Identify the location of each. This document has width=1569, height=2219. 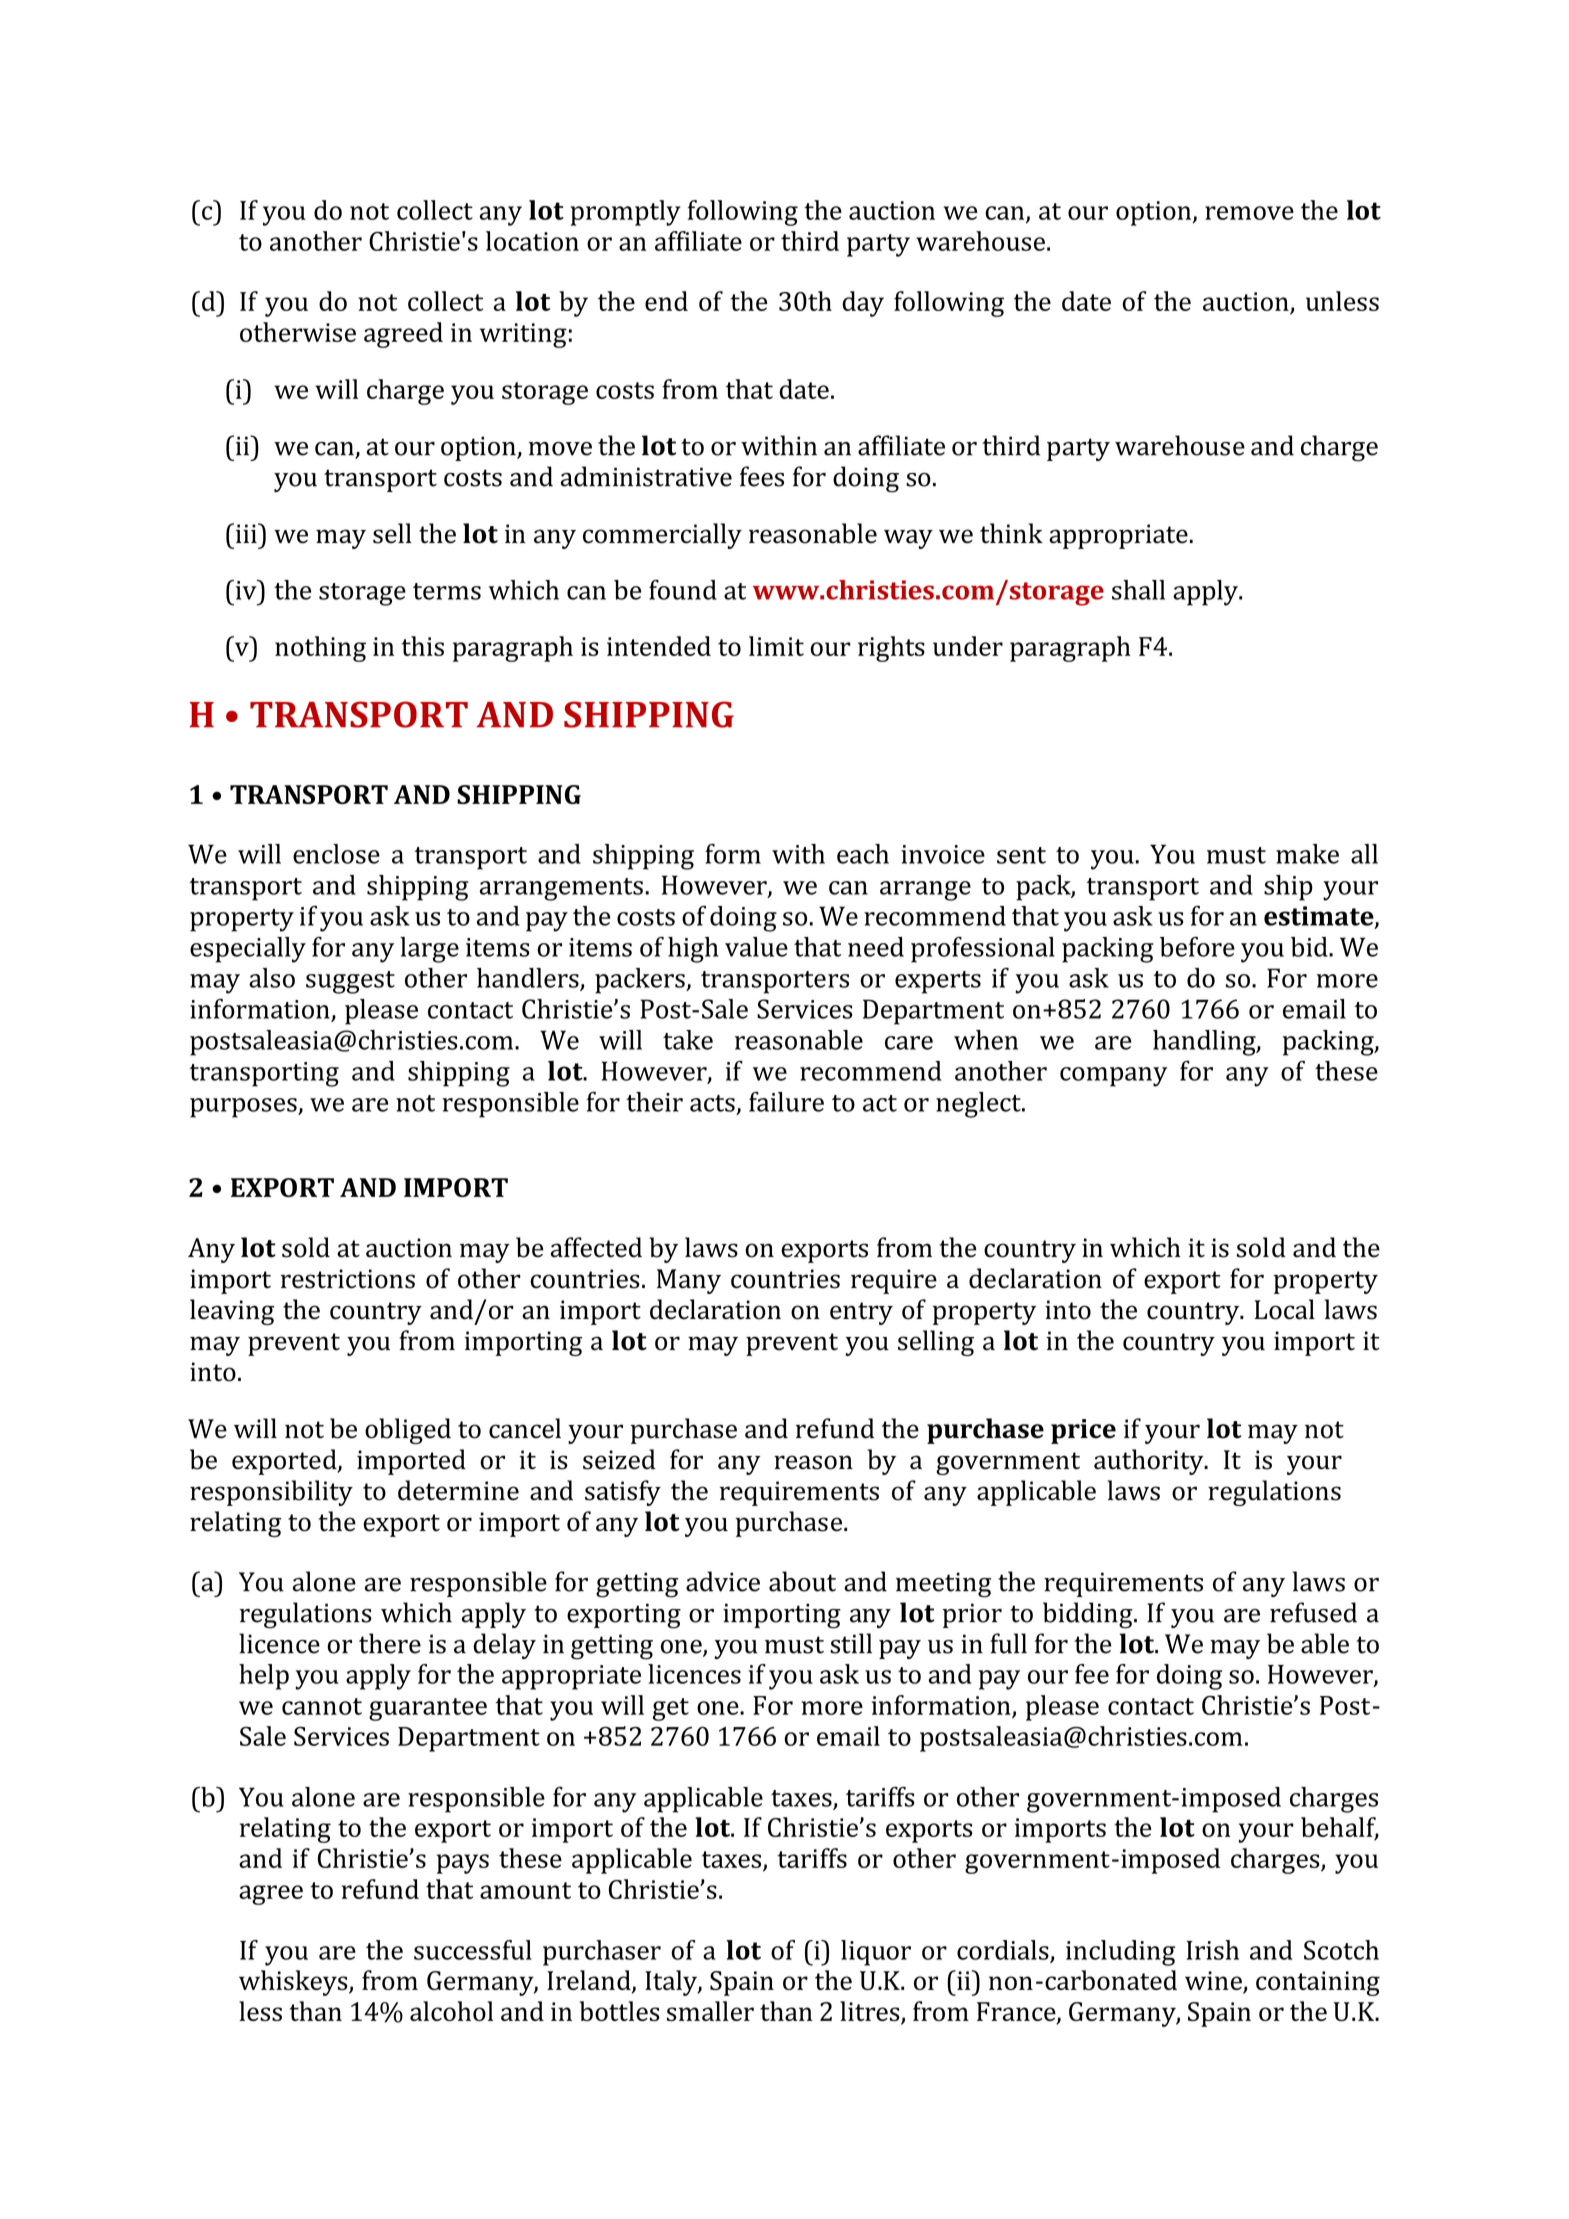
(863, 854).
